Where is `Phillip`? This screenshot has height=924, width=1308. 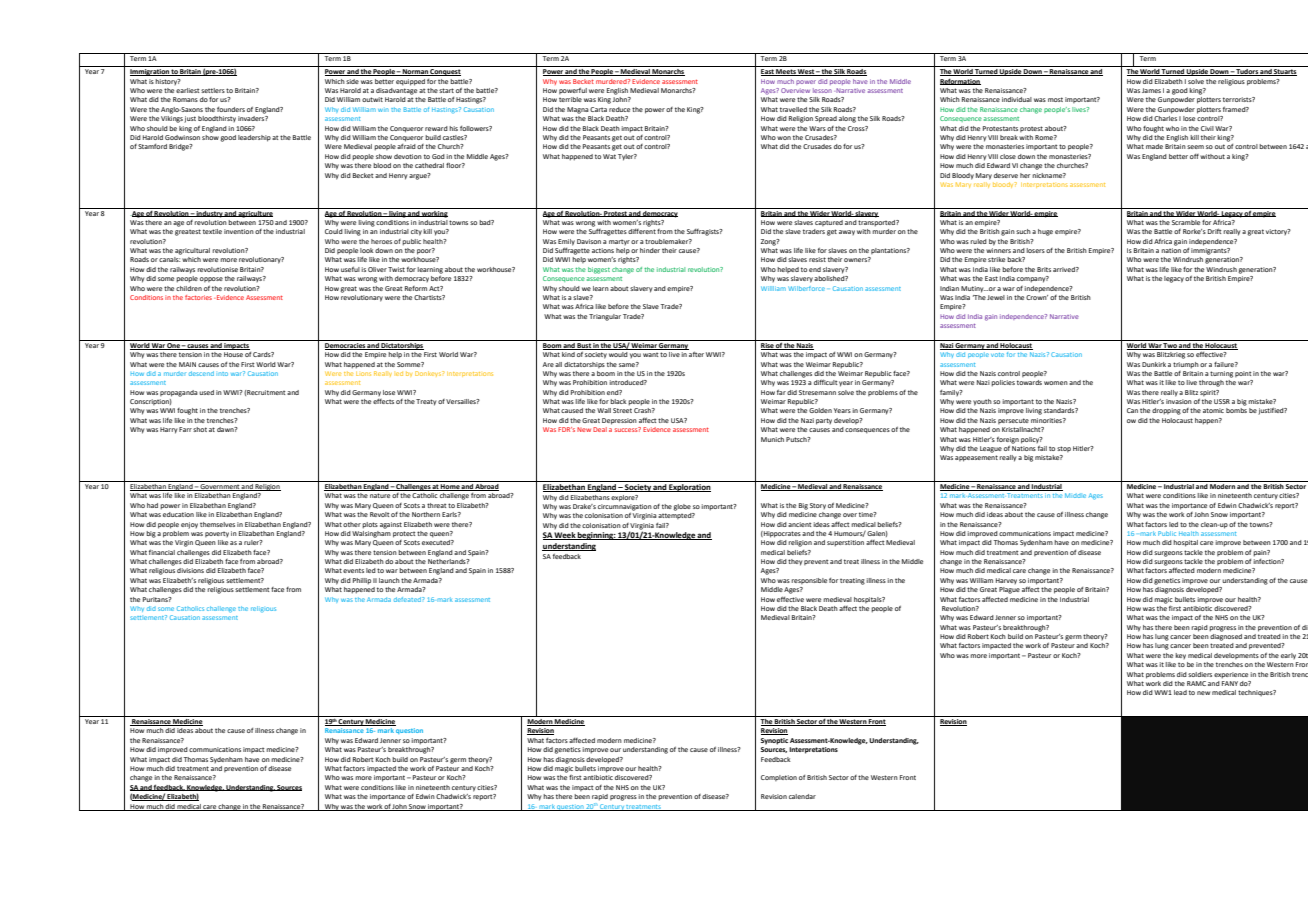
Phillip is located at coordinates (362, 581).
